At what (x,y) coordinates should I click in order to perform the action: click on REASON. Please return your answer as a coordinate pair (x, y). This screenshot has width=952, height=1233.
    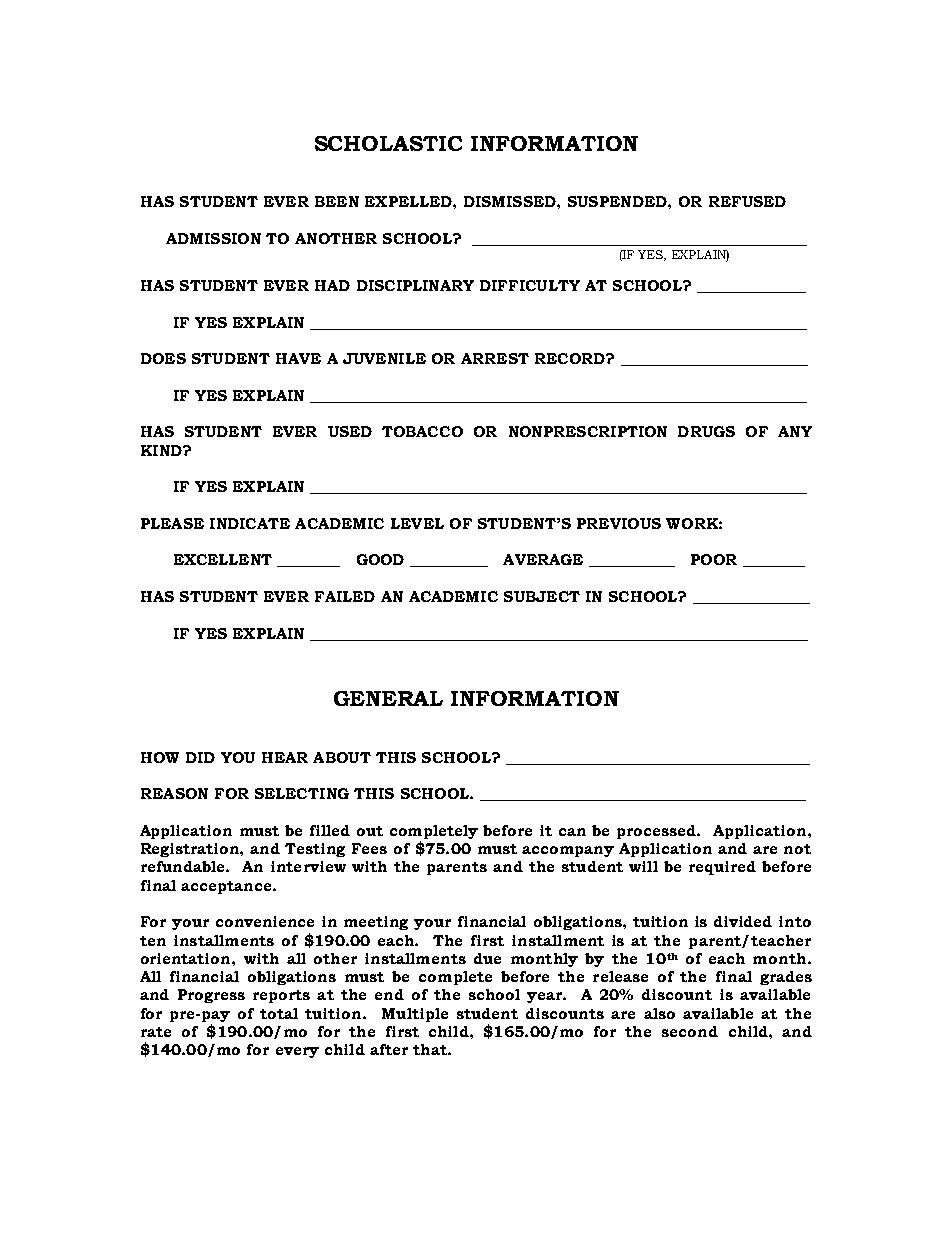
    Looking at the image, I should click on (174, 793).
